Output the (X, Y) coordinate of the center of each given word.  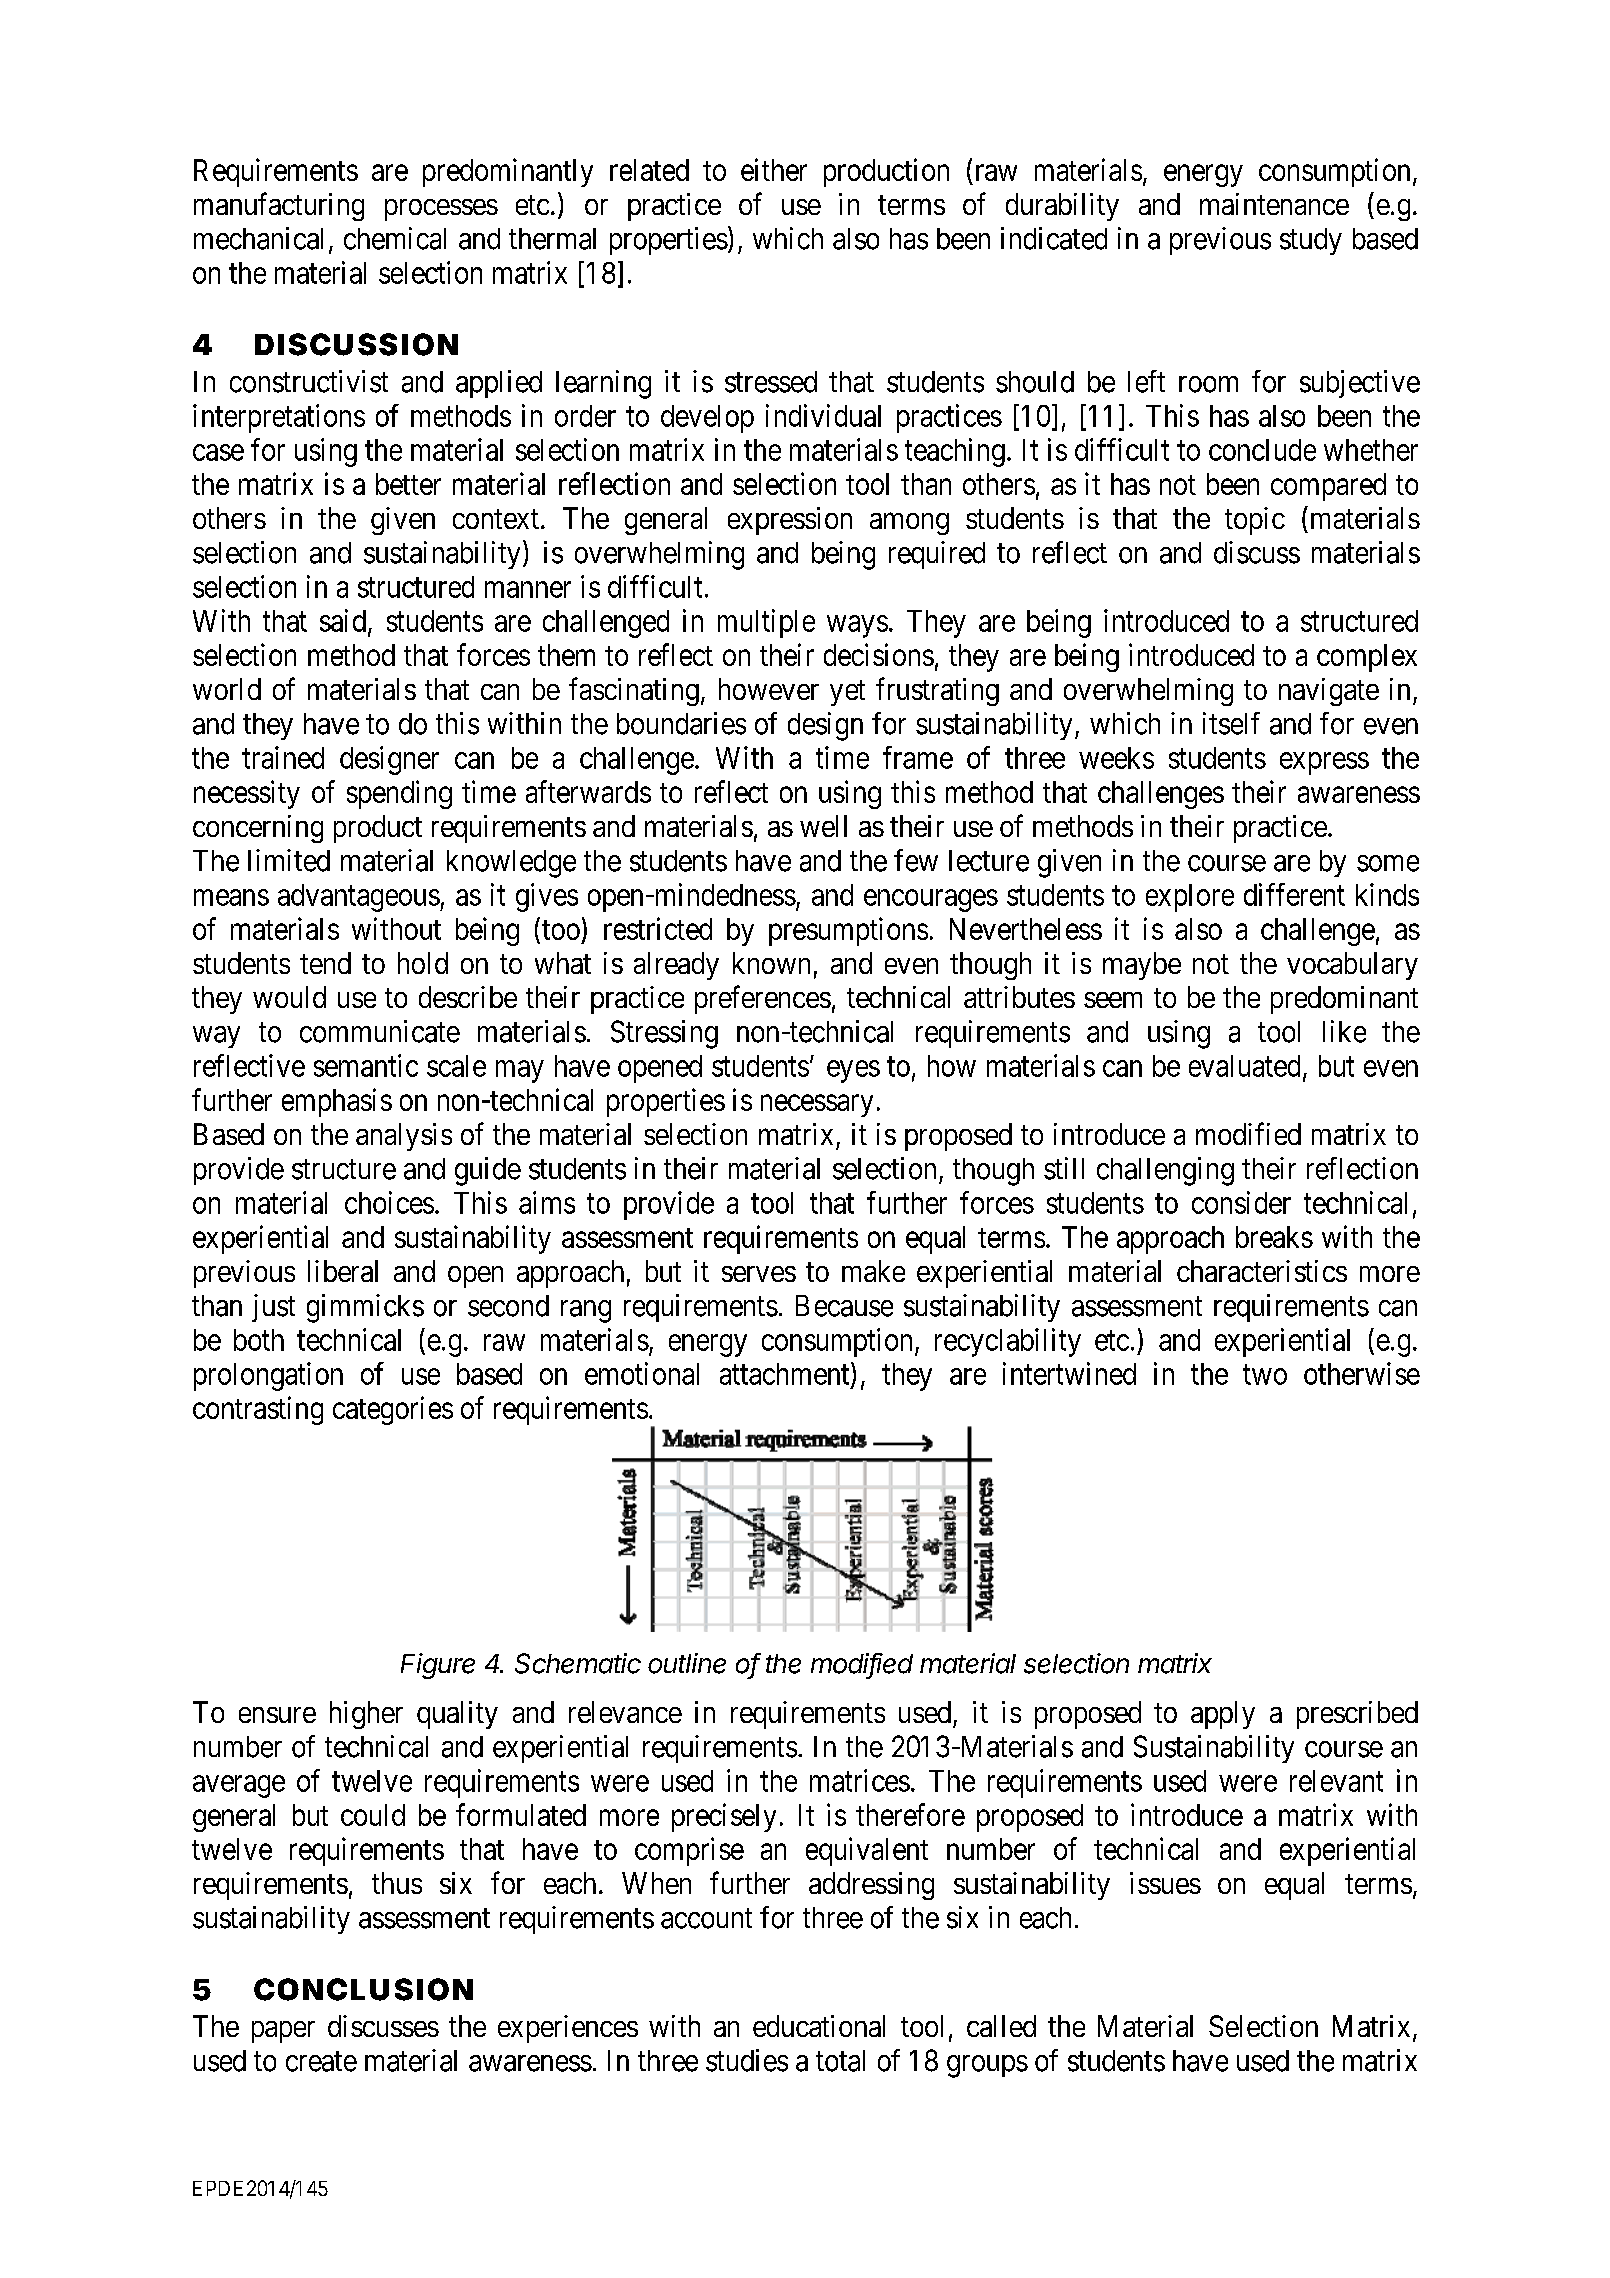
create (321, 2061)
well (823, 826)
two (1265, 1375)
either (774, 169)
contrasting (258, 1410)
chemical (395, 238)
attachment (786, 1374)
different (1294, 894)
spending (399, 794)
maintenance (1274, 204)
